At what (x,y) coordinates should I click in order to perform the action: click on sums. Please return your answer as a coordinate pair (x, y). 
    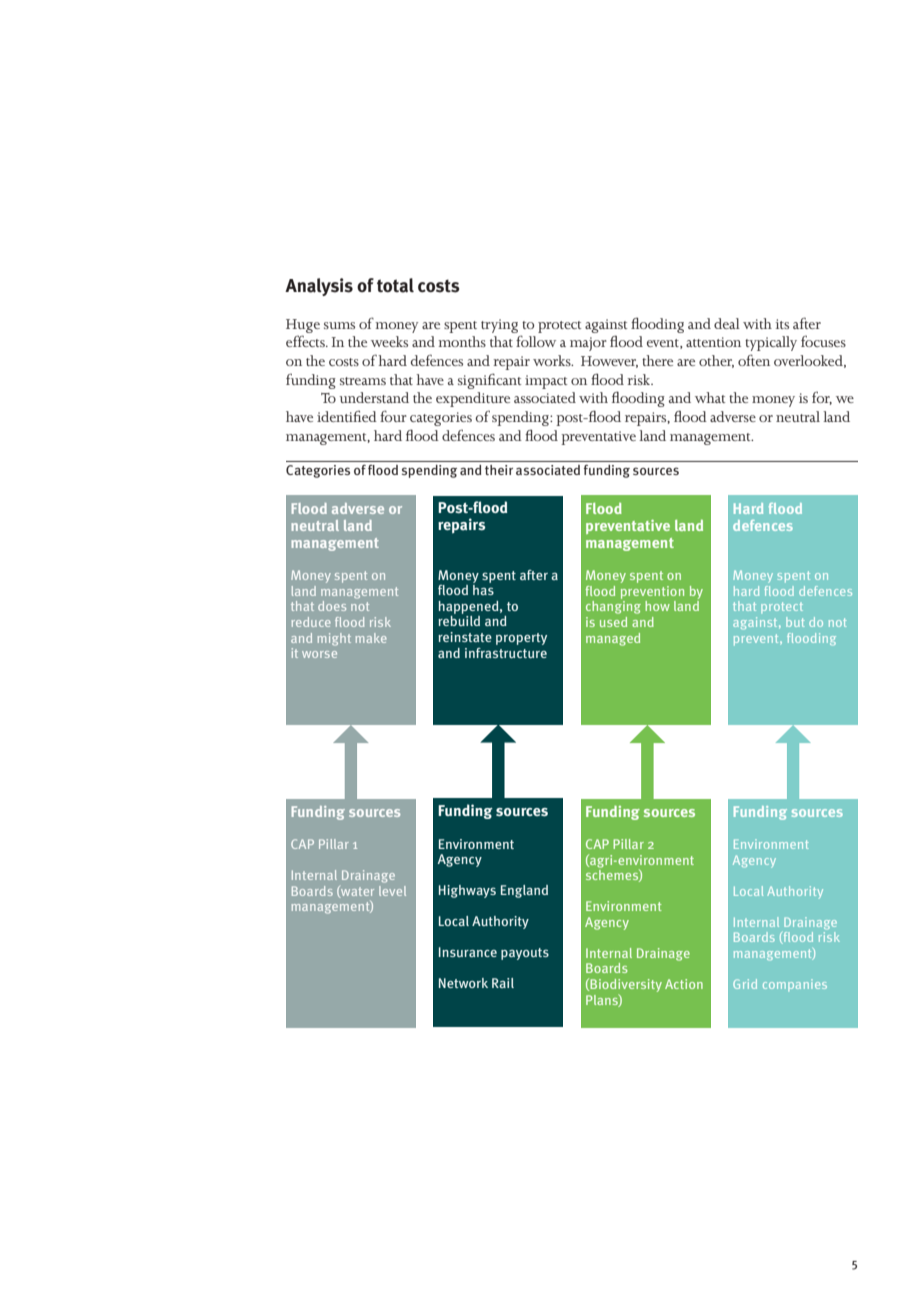
    Looking at the image, I should click on (339, 325).
